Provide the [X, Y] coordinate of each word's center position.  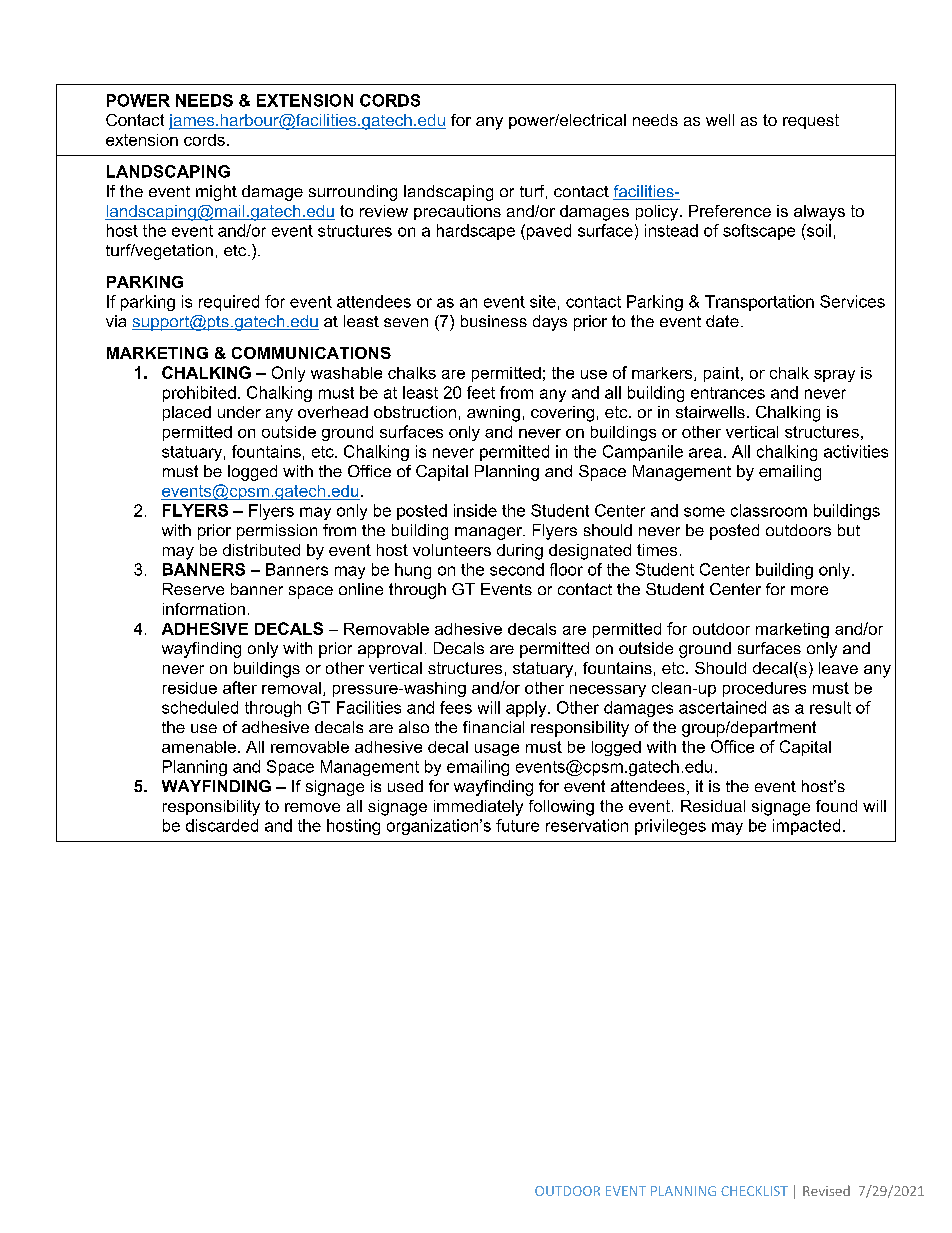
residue [190, 688]
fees [456, 707]
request [811, 121]
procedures [764, 689]
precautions [457, 212]
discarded [222, 825]
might [216, 193]
